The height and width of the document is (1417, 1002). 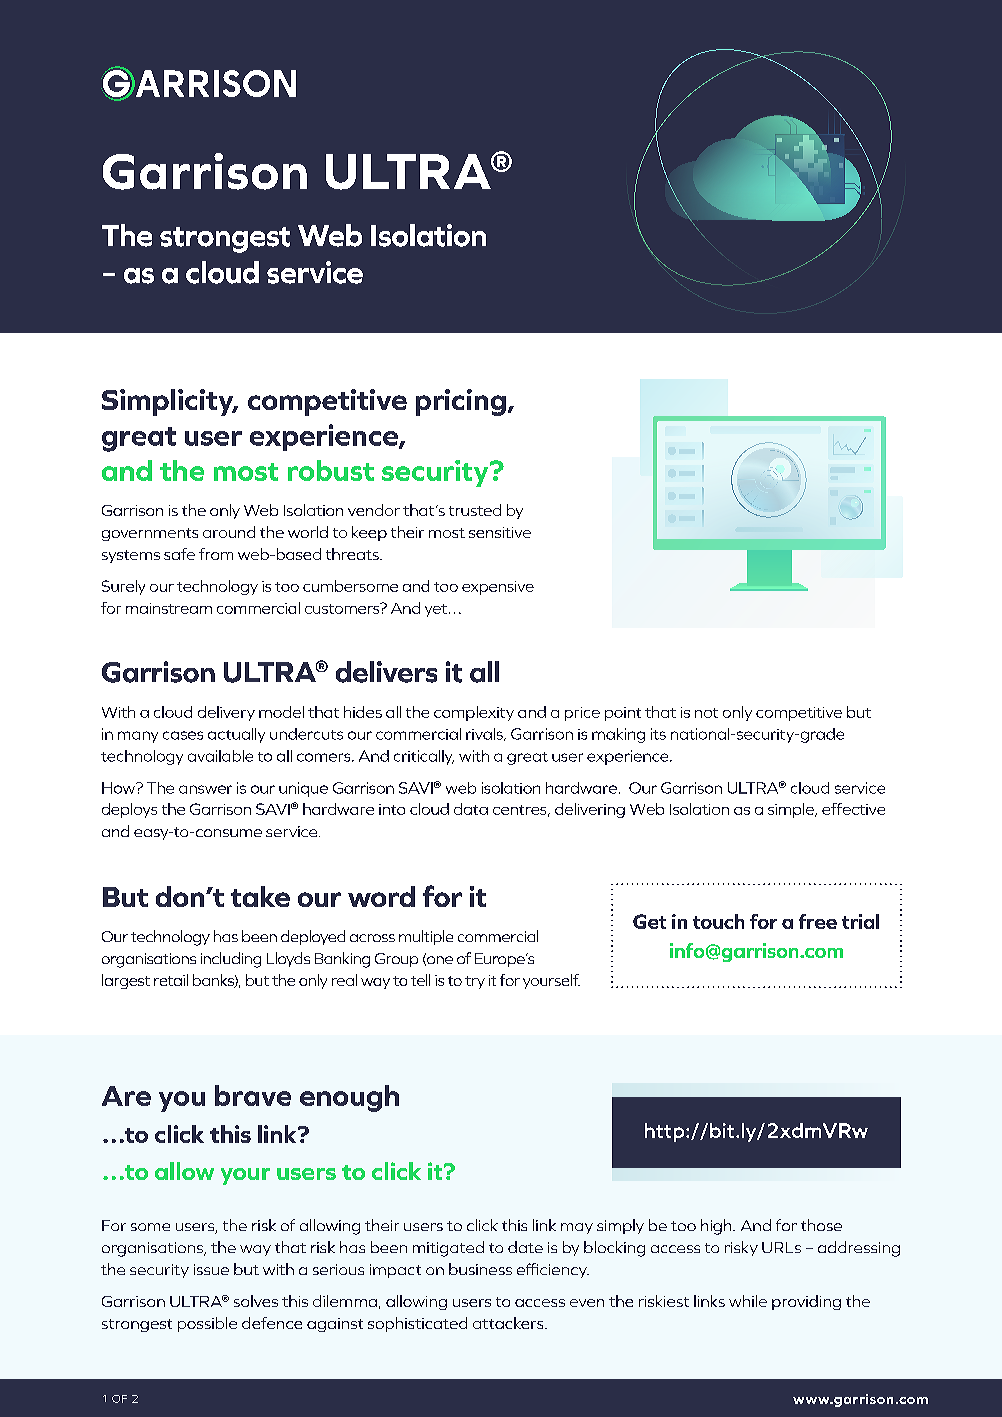 What do you see at coordinates (207, 1324) in the document?
I see `possible` at bounding box center [207, 1324].
